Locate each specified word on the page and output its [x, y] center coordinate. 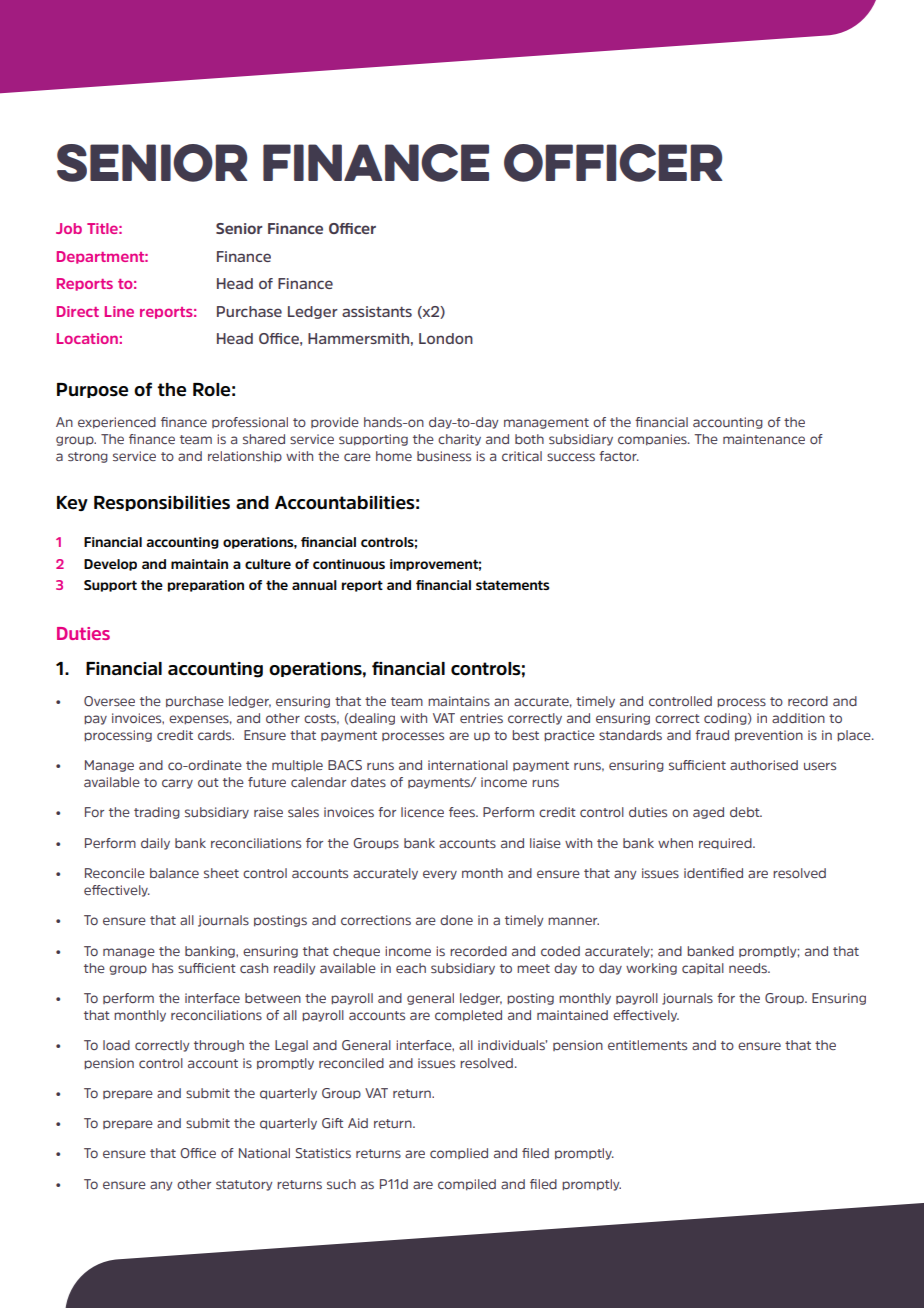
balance [174, 873]
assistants [377, 311]
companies [653, 440]
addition [798, 718]
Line [119, 311]
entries [481, 718]
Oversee [109, 701]
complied [459, 1153]
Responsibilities [162, 503]
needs [749, 968]
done [456, 920]
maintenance [764, 439]
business [444, 456]
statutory [244, 1185]
